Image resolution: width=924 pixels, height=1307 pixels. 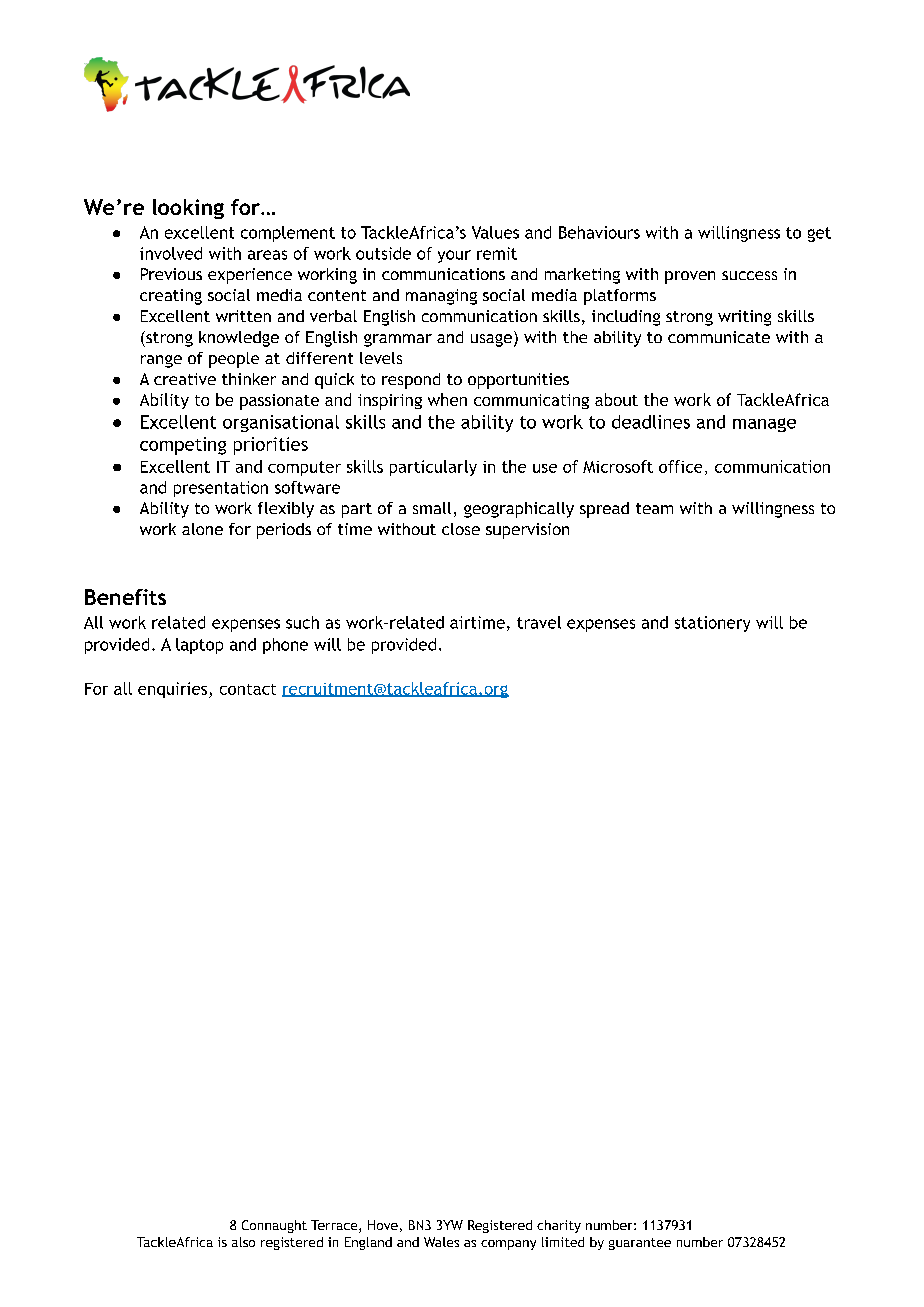 I want to click on also, so click(x=243, y=1242).
